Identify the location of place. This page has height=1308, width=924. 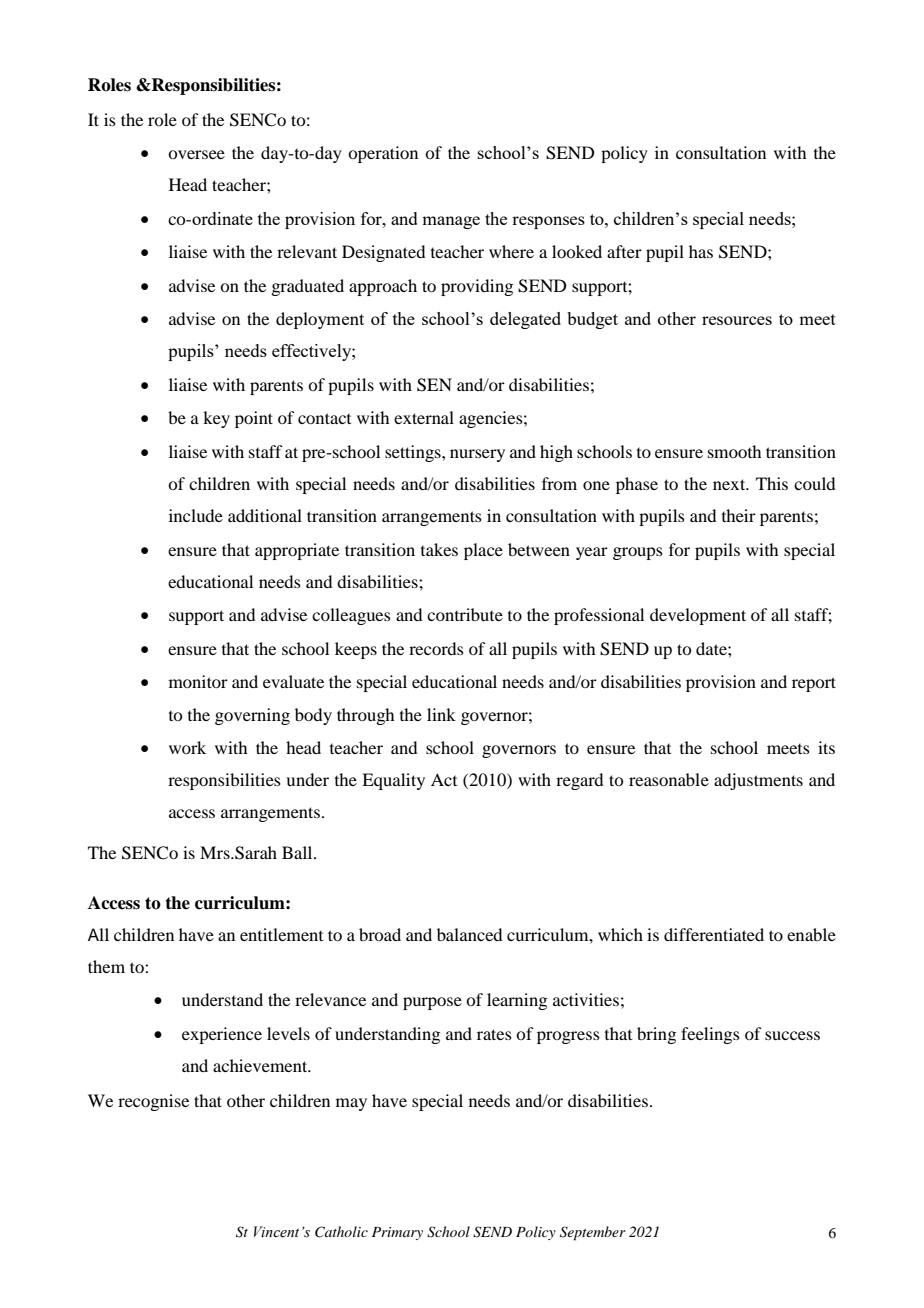
(483, 551).
